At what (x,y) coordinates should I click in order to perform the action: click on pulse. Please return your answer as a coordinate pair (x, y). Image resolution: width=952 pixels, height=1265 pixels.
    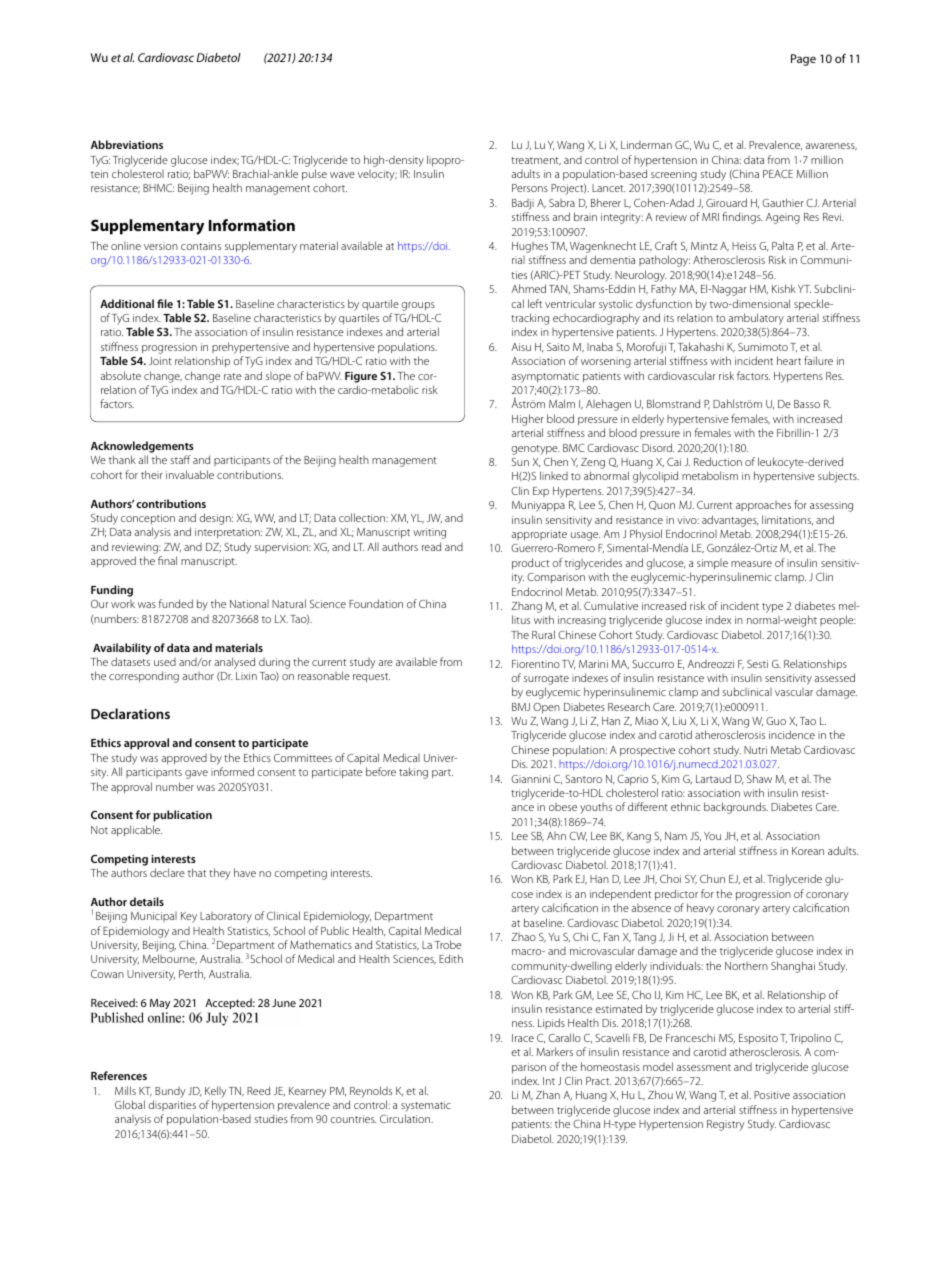
    Looking at the image, I should click on (314, 175).
